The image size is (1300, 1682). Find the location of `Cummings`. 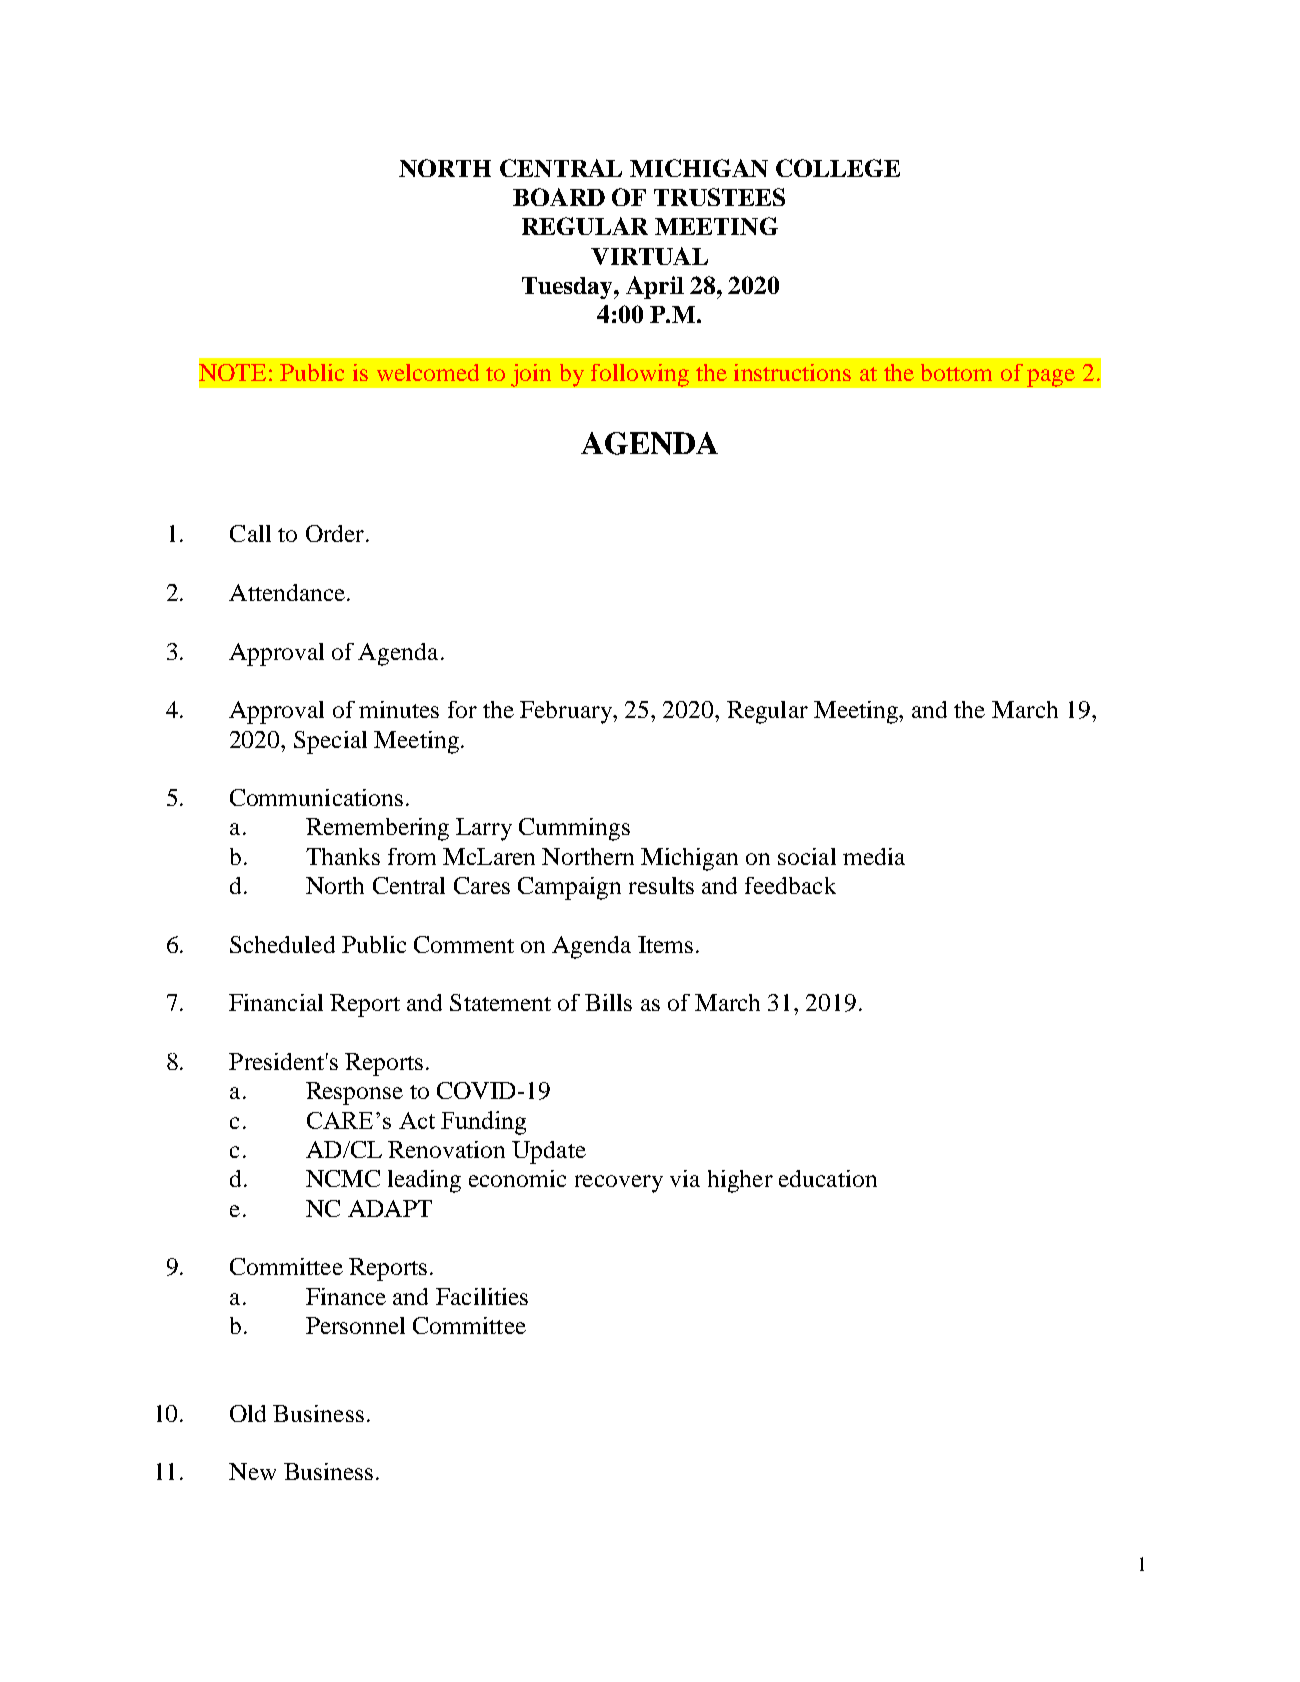

Cummings is located at coordinates (574, 829).
